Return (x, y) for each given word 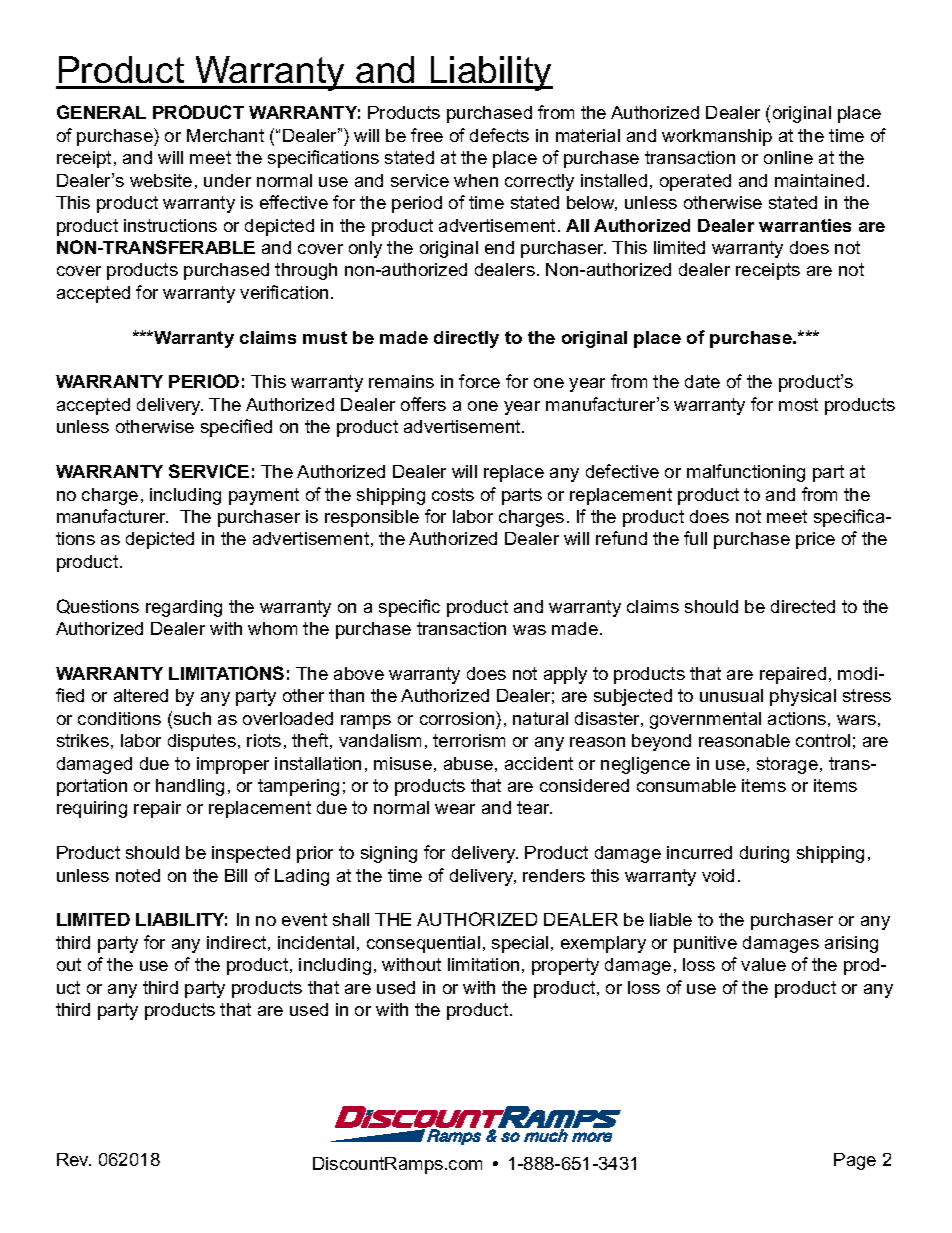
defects (499, 135)
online (788, 157)
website (161, 180)
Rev (74, 1159)
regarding (184, 608)
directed (803, 606)
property (565, 966)
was (529, 630)
